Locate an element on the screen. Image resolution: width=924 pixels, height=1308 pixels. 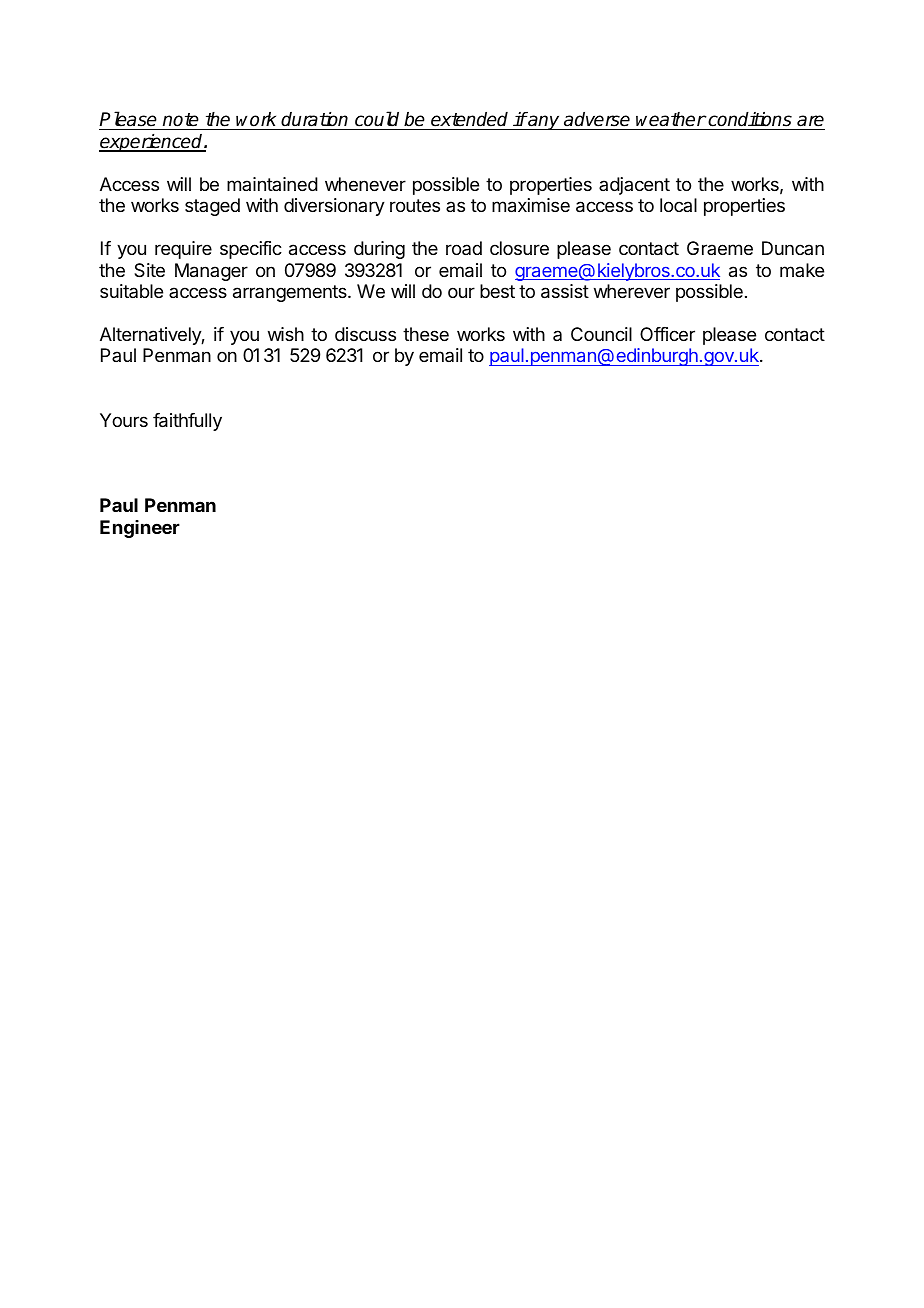
these is located at coordinates (426, 334).
